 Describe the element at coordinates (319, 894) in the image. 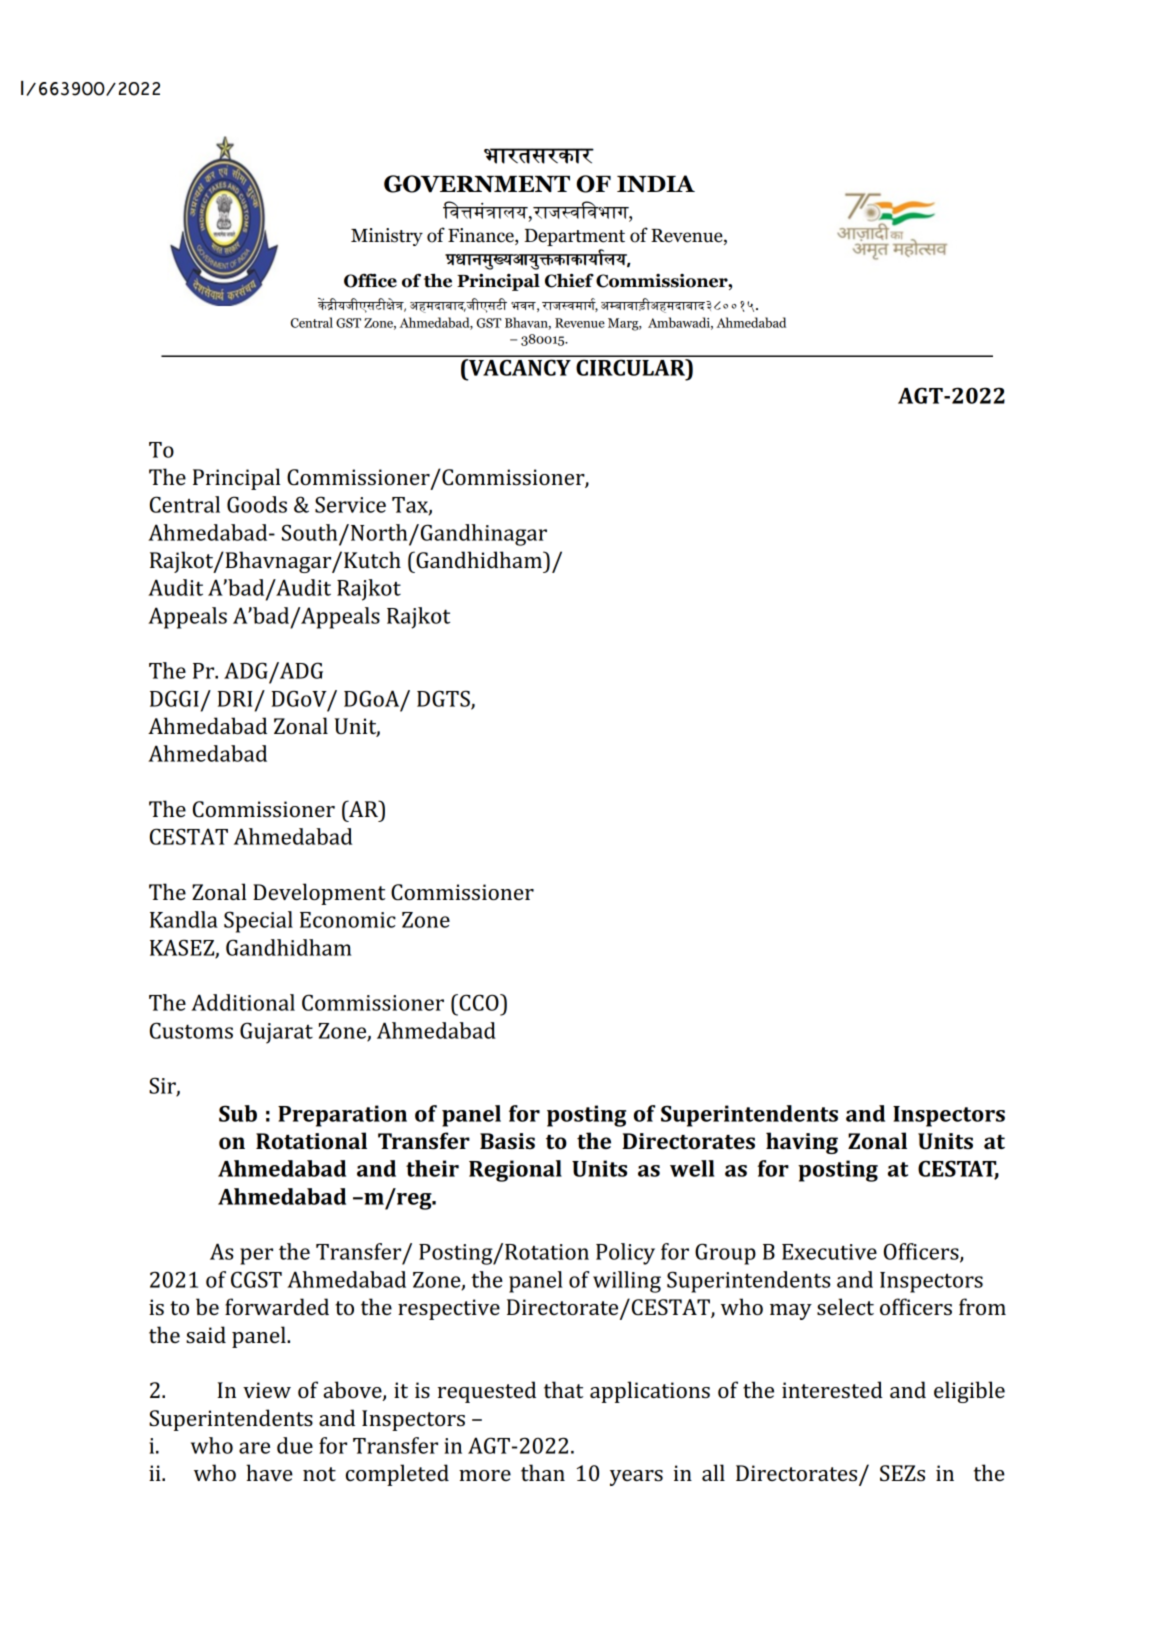

I see `Development` at that location.
